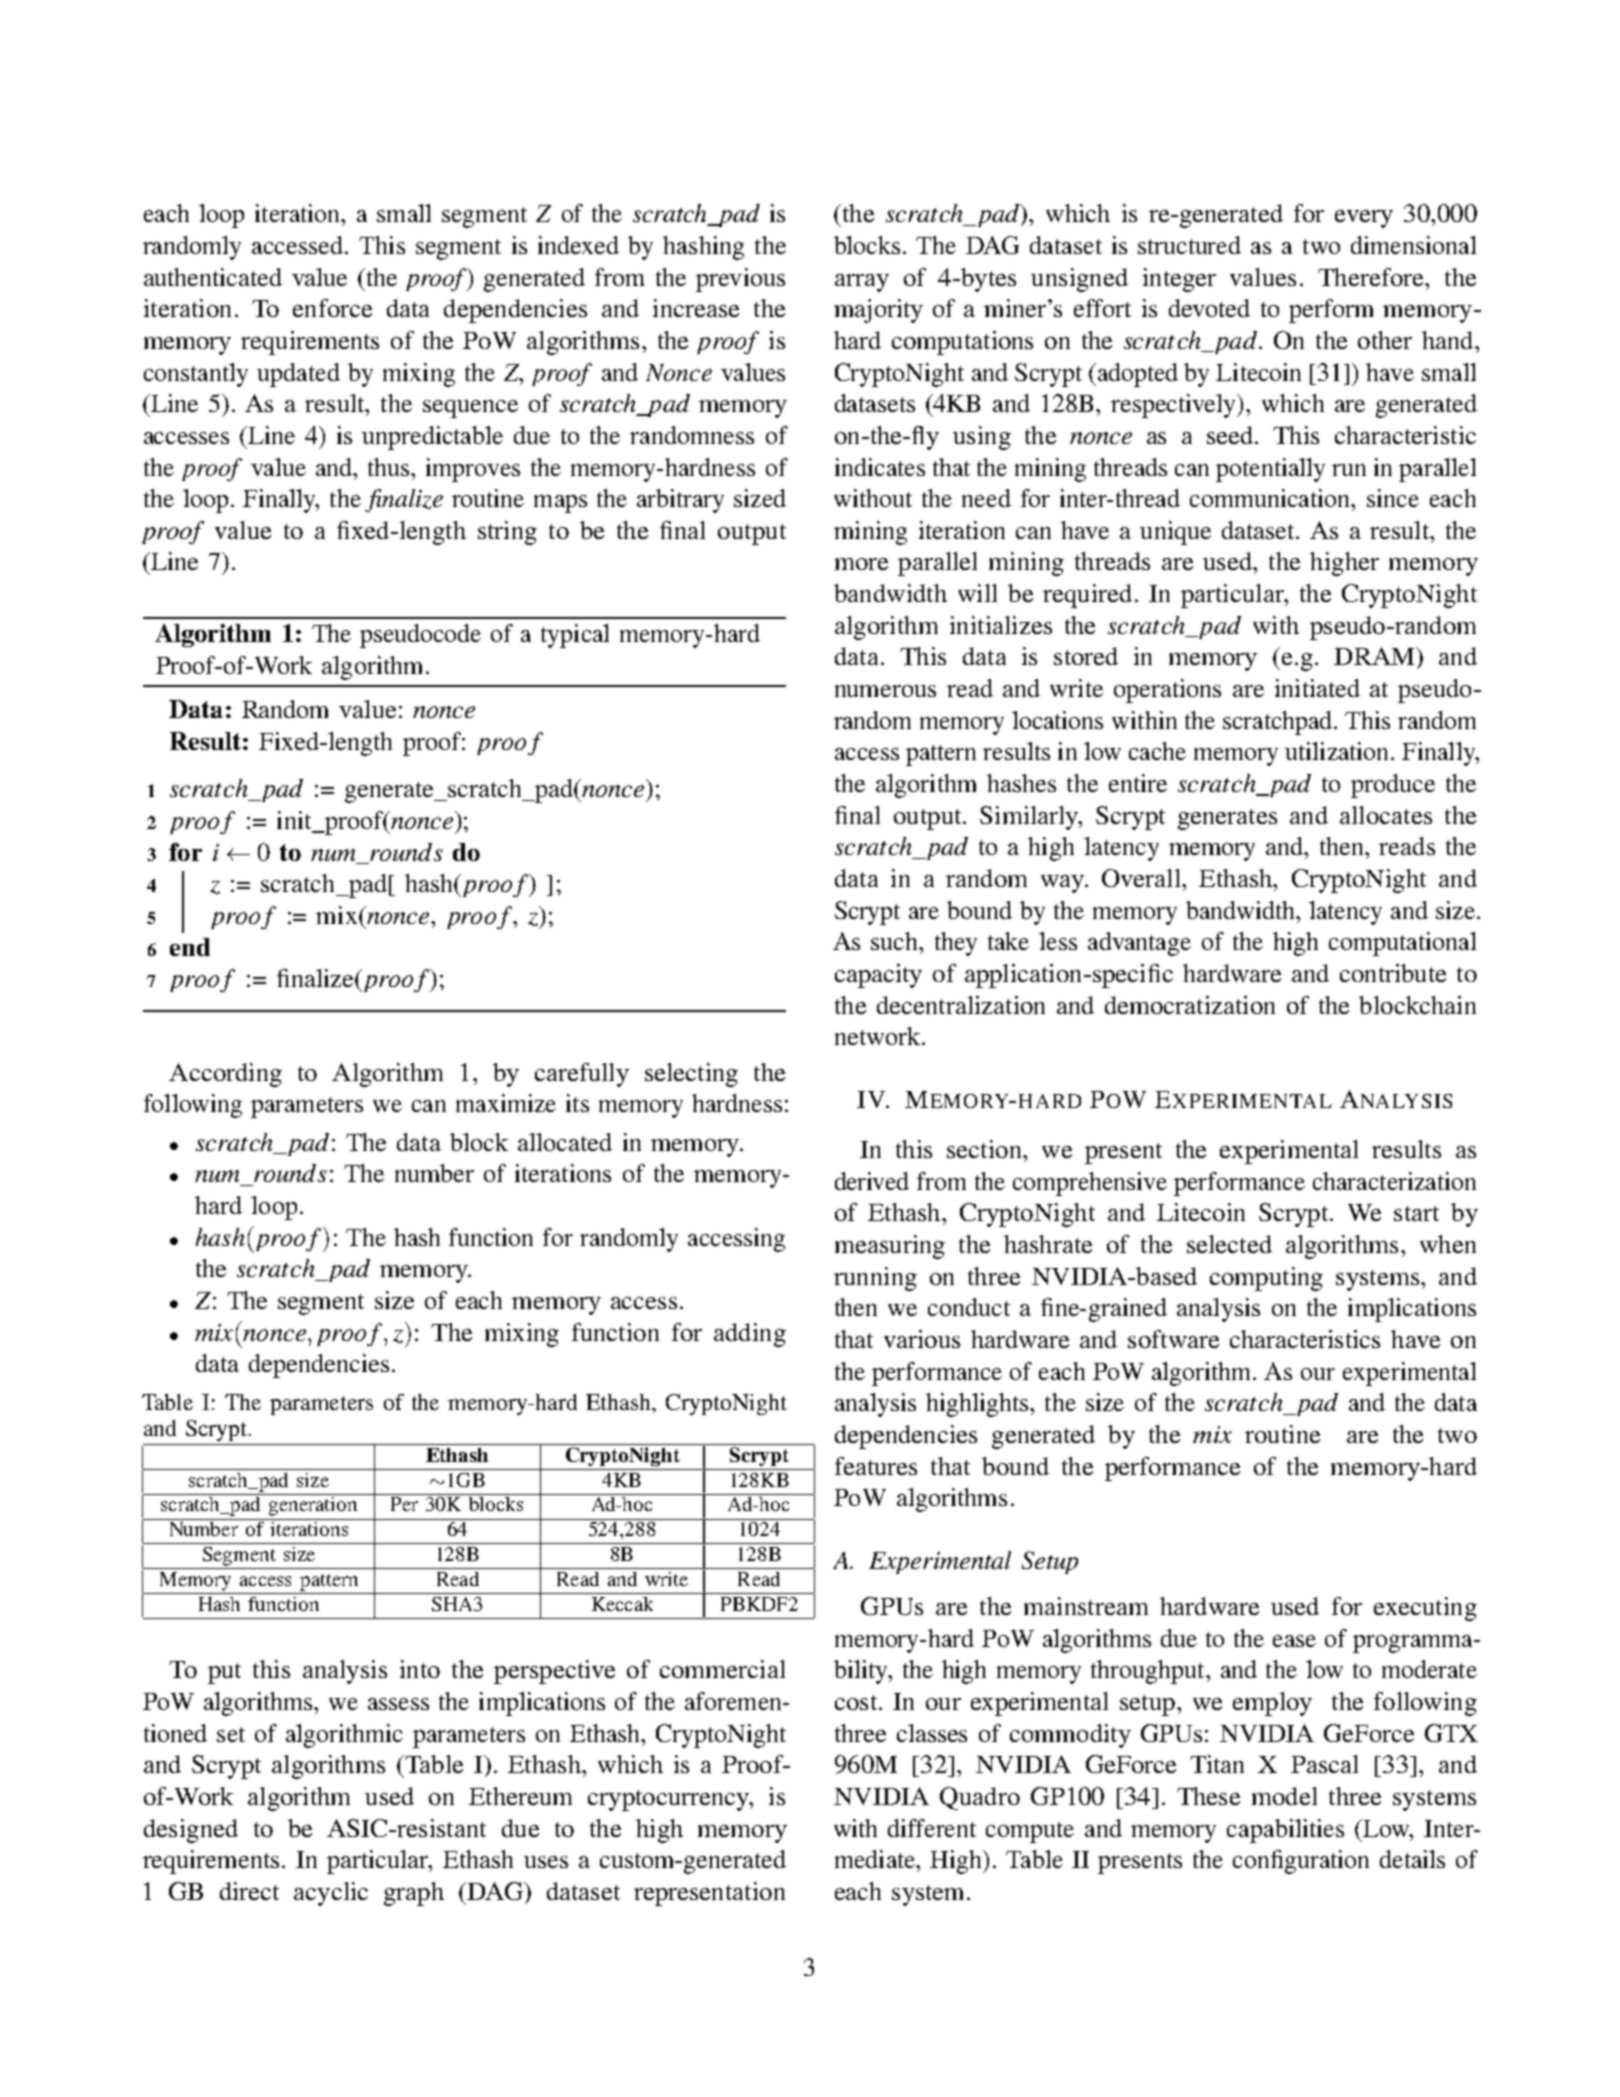  What do you see at coordinates (1338, 751) in the screenshot?
I see `utilization` at bounding box center [1338, 751].
